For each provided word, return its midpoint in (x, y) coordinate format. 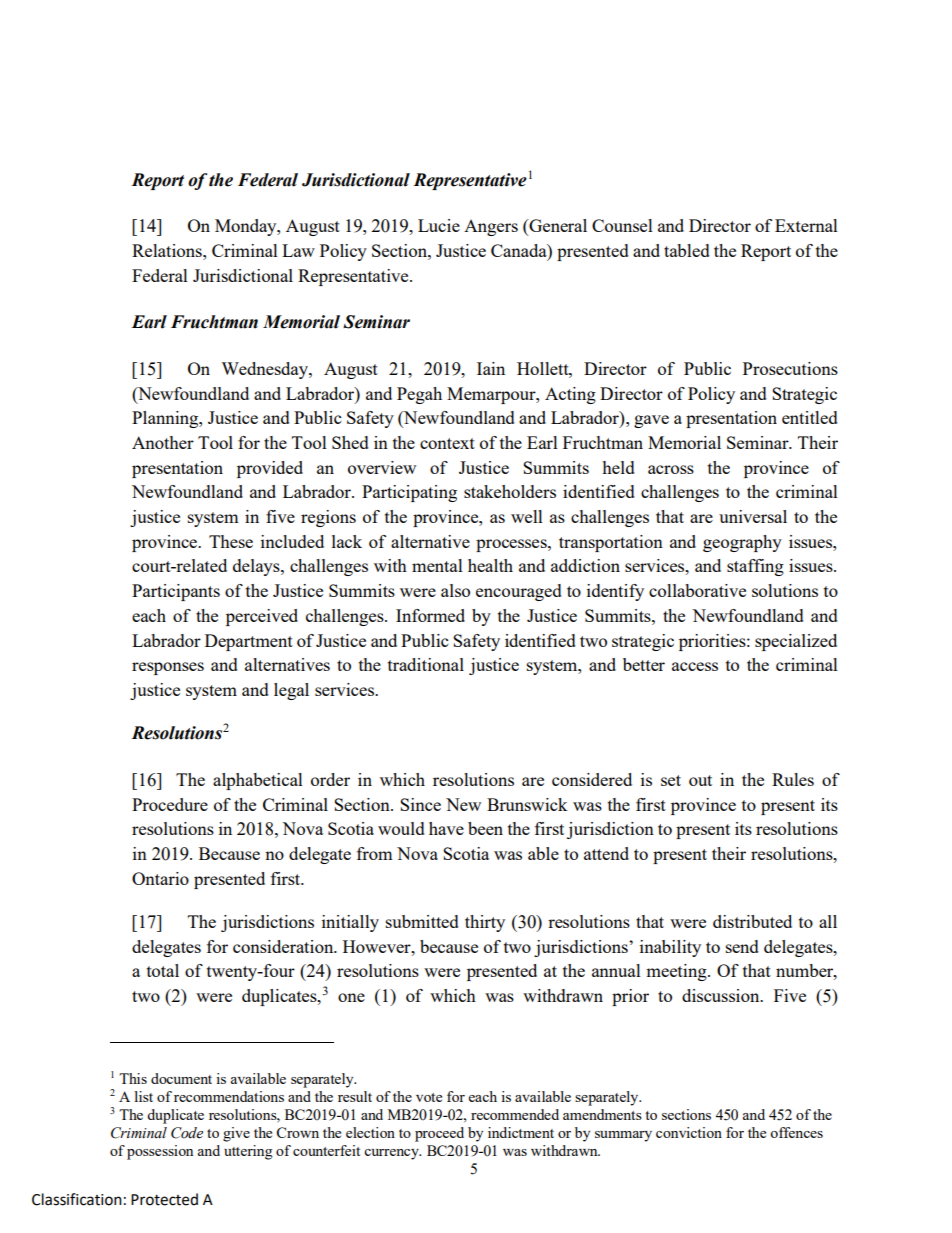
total (163, 970)
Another (163, 442)
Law (298, 250)
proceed (439, 1134)
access (695, 666)
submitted (422, 921)
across (671, 469)
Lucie (439, 225)
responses (168, 668)
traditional (426, 664)
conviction (689, 1132)
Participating (409, 493)
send (742, 946)
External (806, 225)
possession (160, 1152)
